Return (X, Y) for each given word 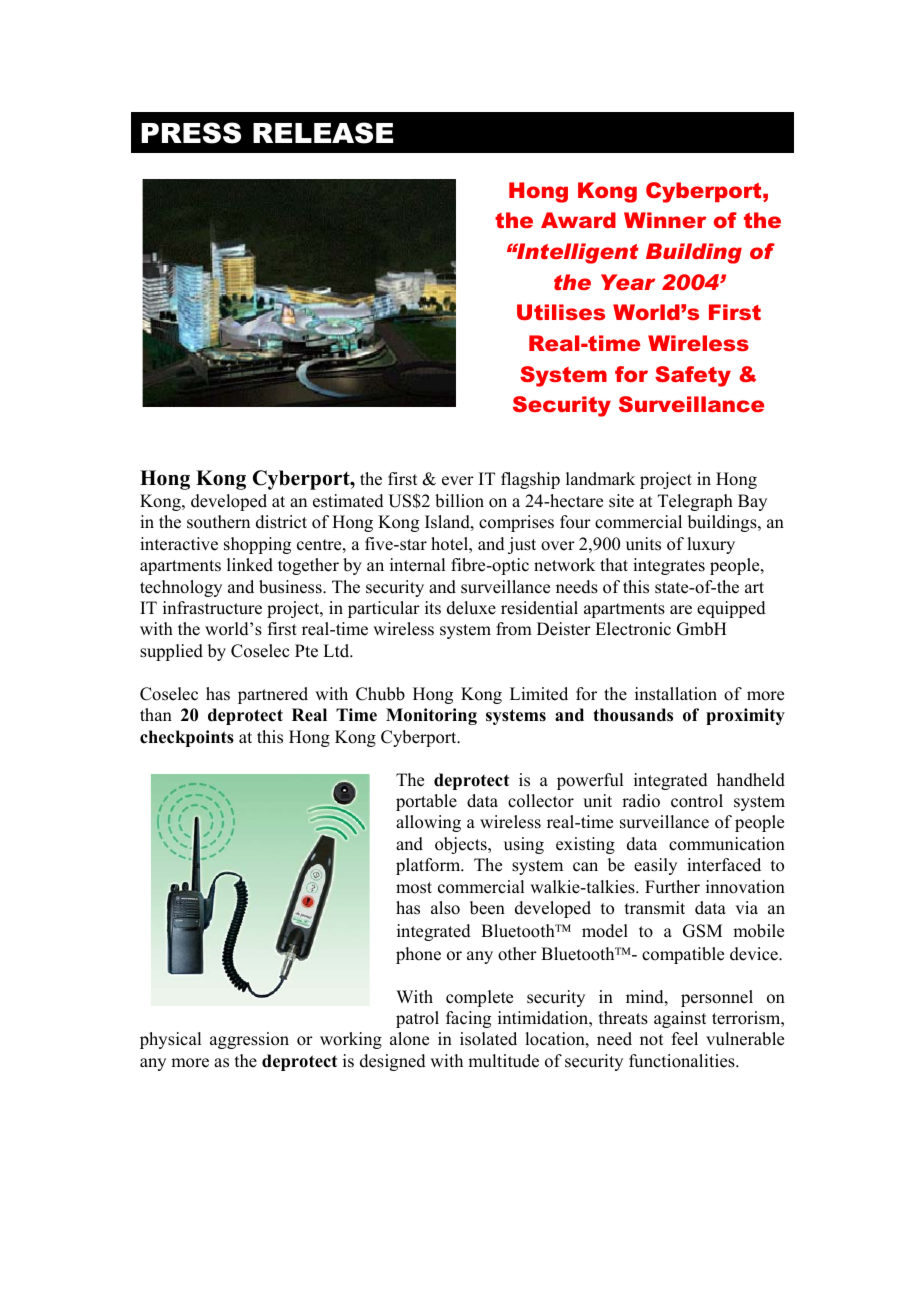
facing (468, 1019)
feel (685, 1039)
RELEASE (323, 133)
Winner (665, 220)
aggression (249, 1040)
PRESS (191, 133)
